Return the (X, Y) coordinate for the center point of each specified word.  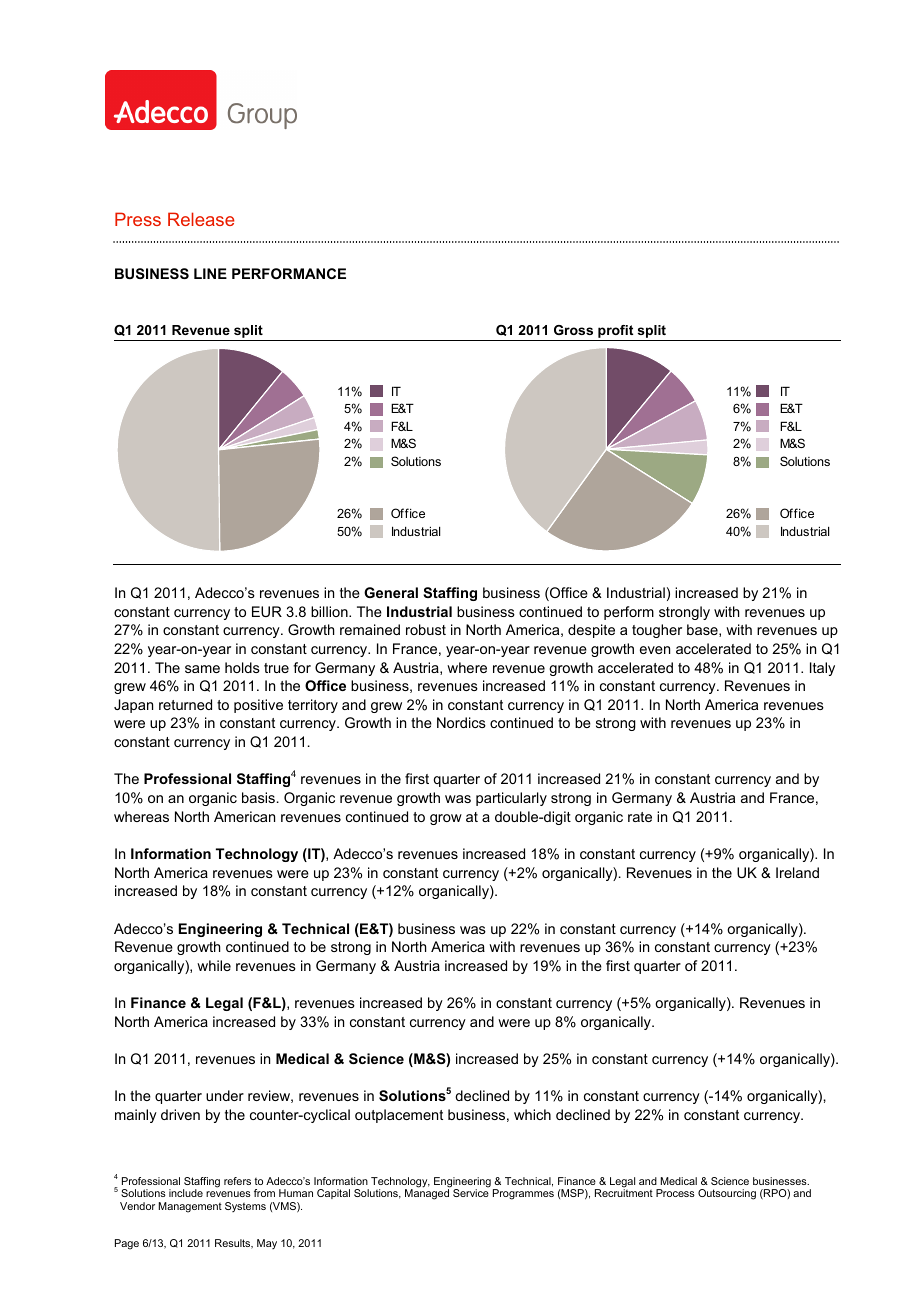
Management (190, 1207)
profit (616, 333)
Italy (822, 669)
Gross (573, 330)
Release (201, 219)
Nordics (461, 722)
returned (185, 704)
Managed (427, 1193)
